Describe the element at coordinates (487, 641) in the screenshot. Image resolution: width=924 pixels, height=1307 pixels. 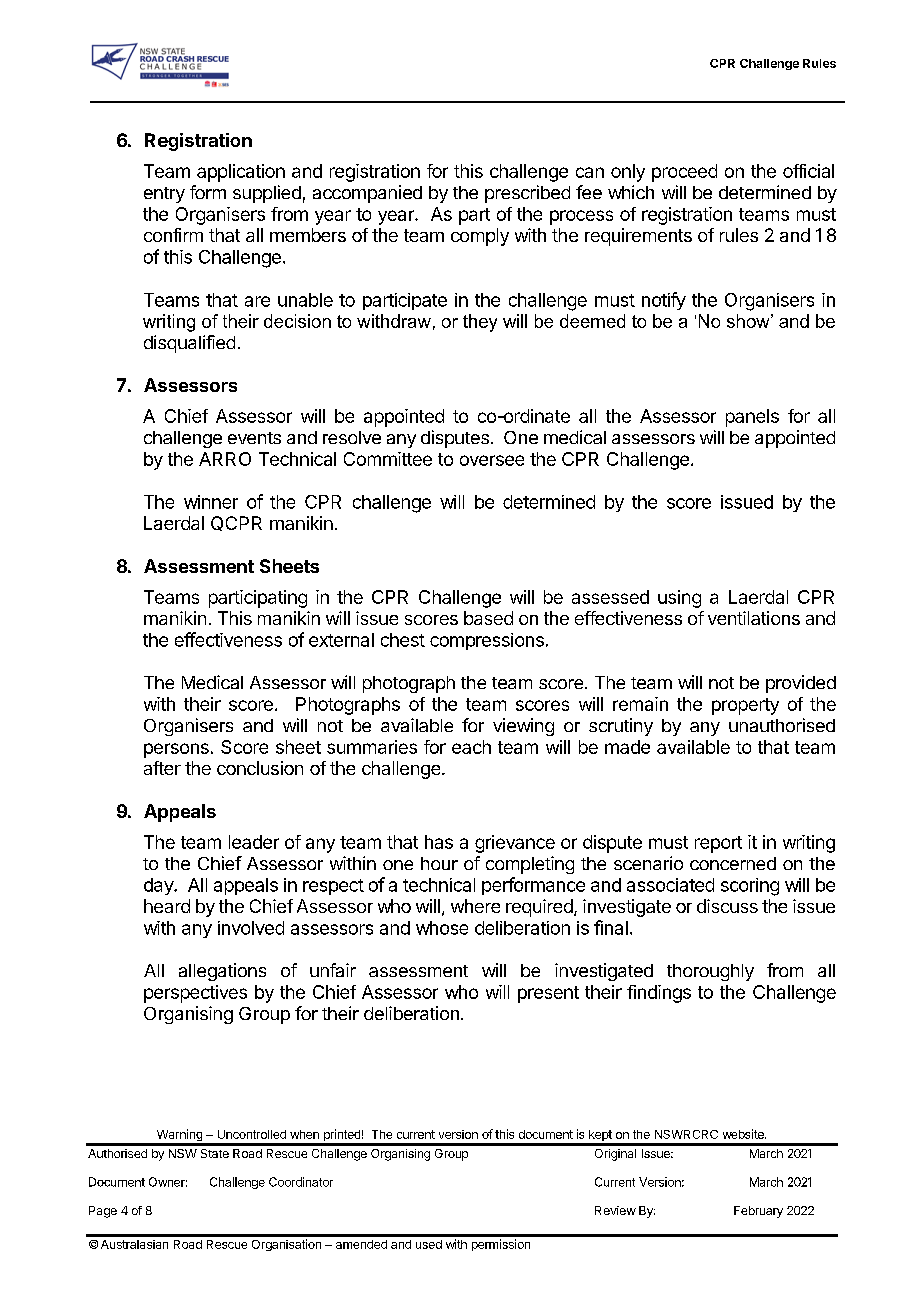
I see `compressions` at that location.
